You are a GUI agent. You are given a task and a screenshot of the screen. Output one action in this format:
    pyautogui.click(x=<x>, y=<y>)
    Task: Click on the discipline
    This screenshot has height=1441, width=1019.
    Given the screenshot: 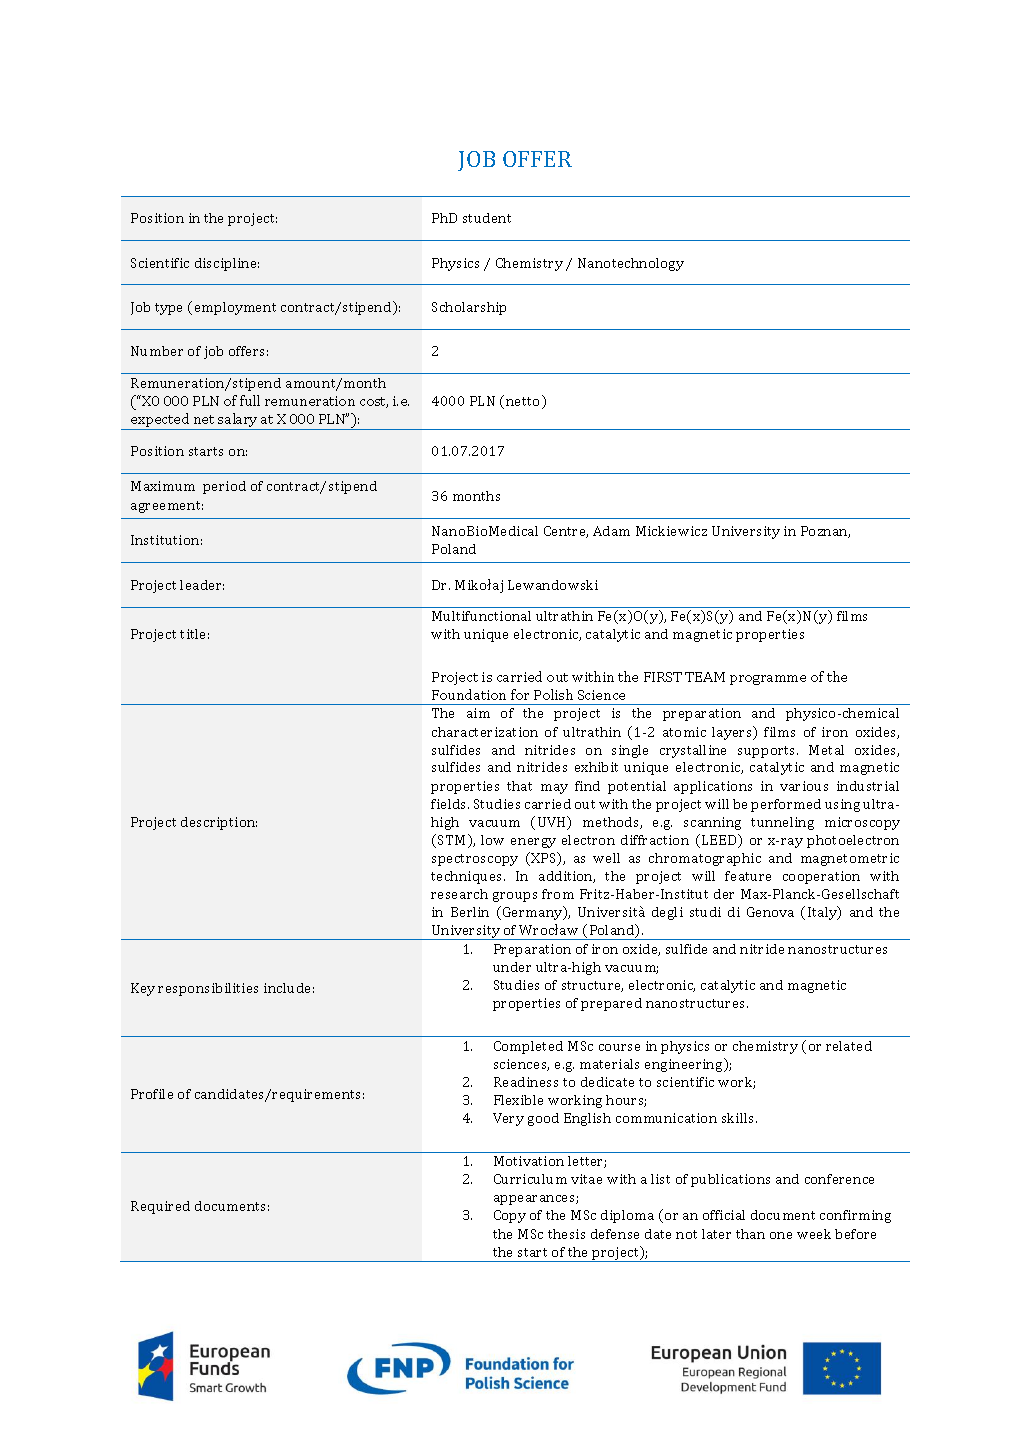 What is the action you would take?
    pyautogui.click(x=227, y=264)
